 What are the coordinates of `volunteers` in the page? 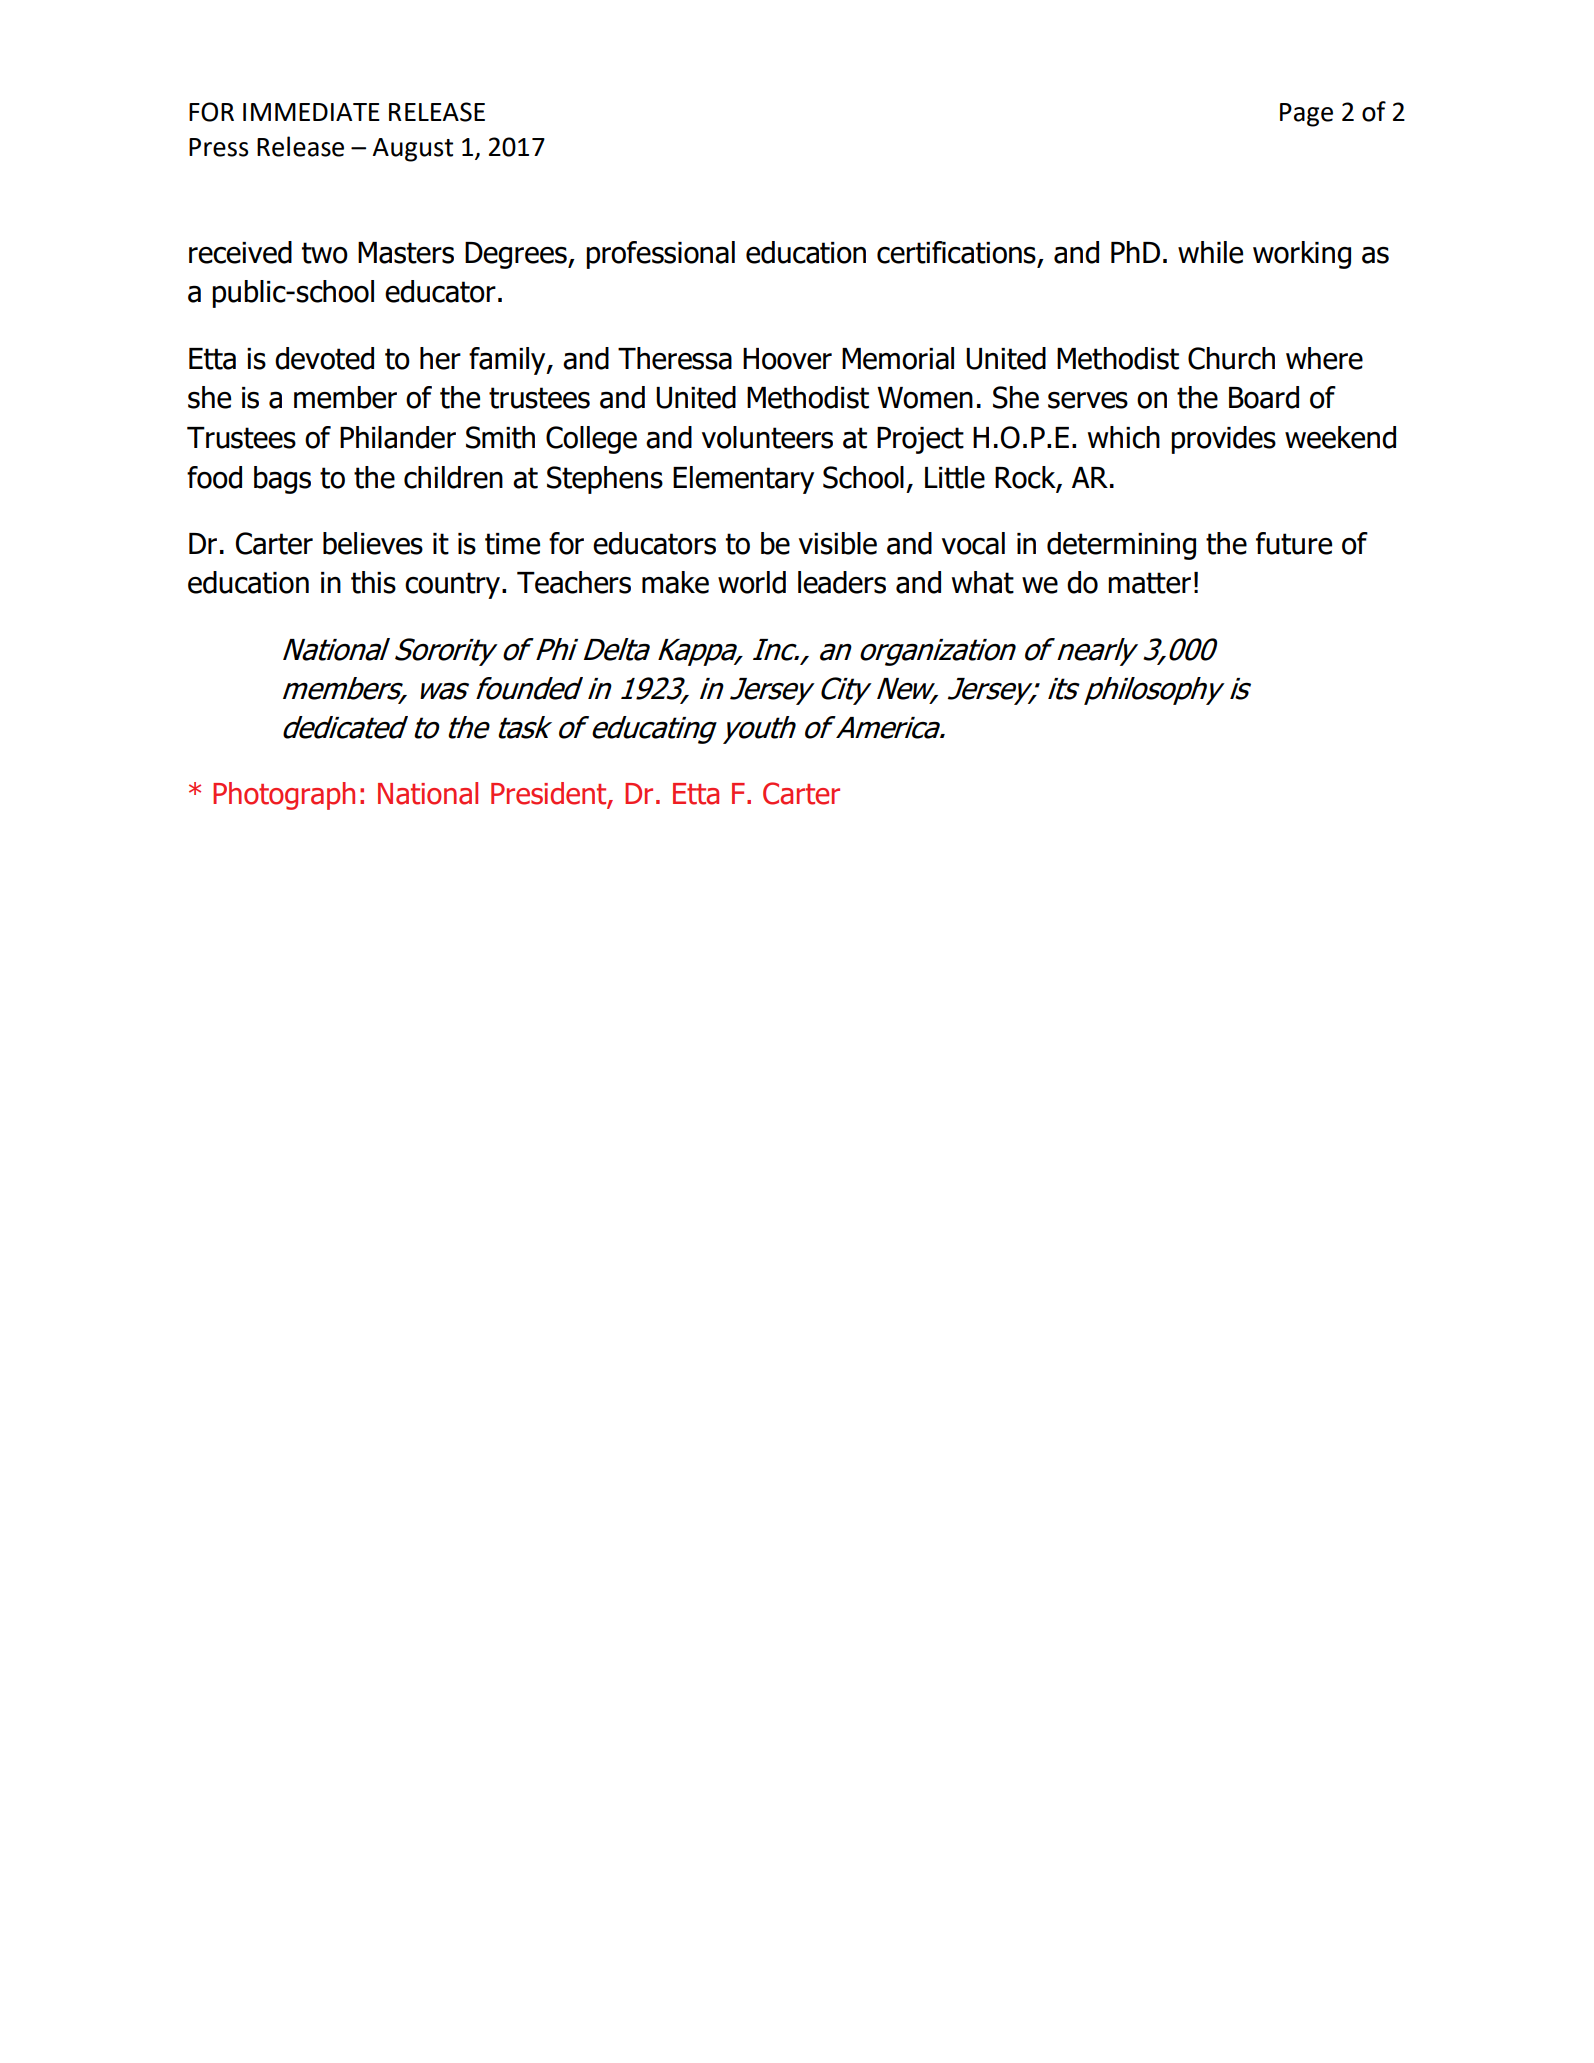 It's located at (767, 437).
